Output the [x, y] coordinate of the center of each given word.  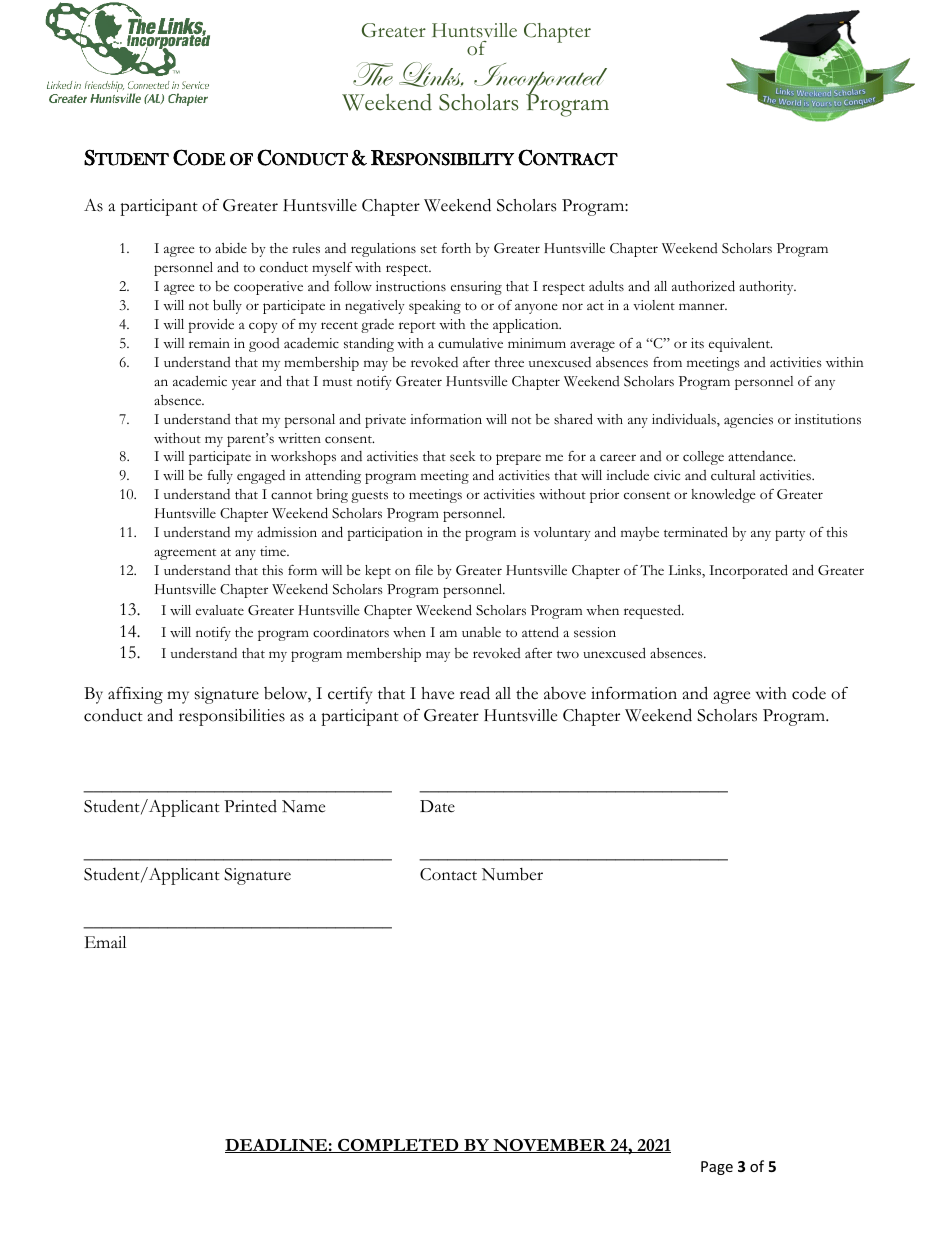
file [424, 570]
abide [231, 248]
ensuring [476, 288]
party [790, 535]
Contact [448, 874]
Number [512, 874]
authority [767, 288]
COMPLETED [398, 1145]
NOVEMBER [549, 1146]
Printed [250, 806]
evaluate [220, 610]
